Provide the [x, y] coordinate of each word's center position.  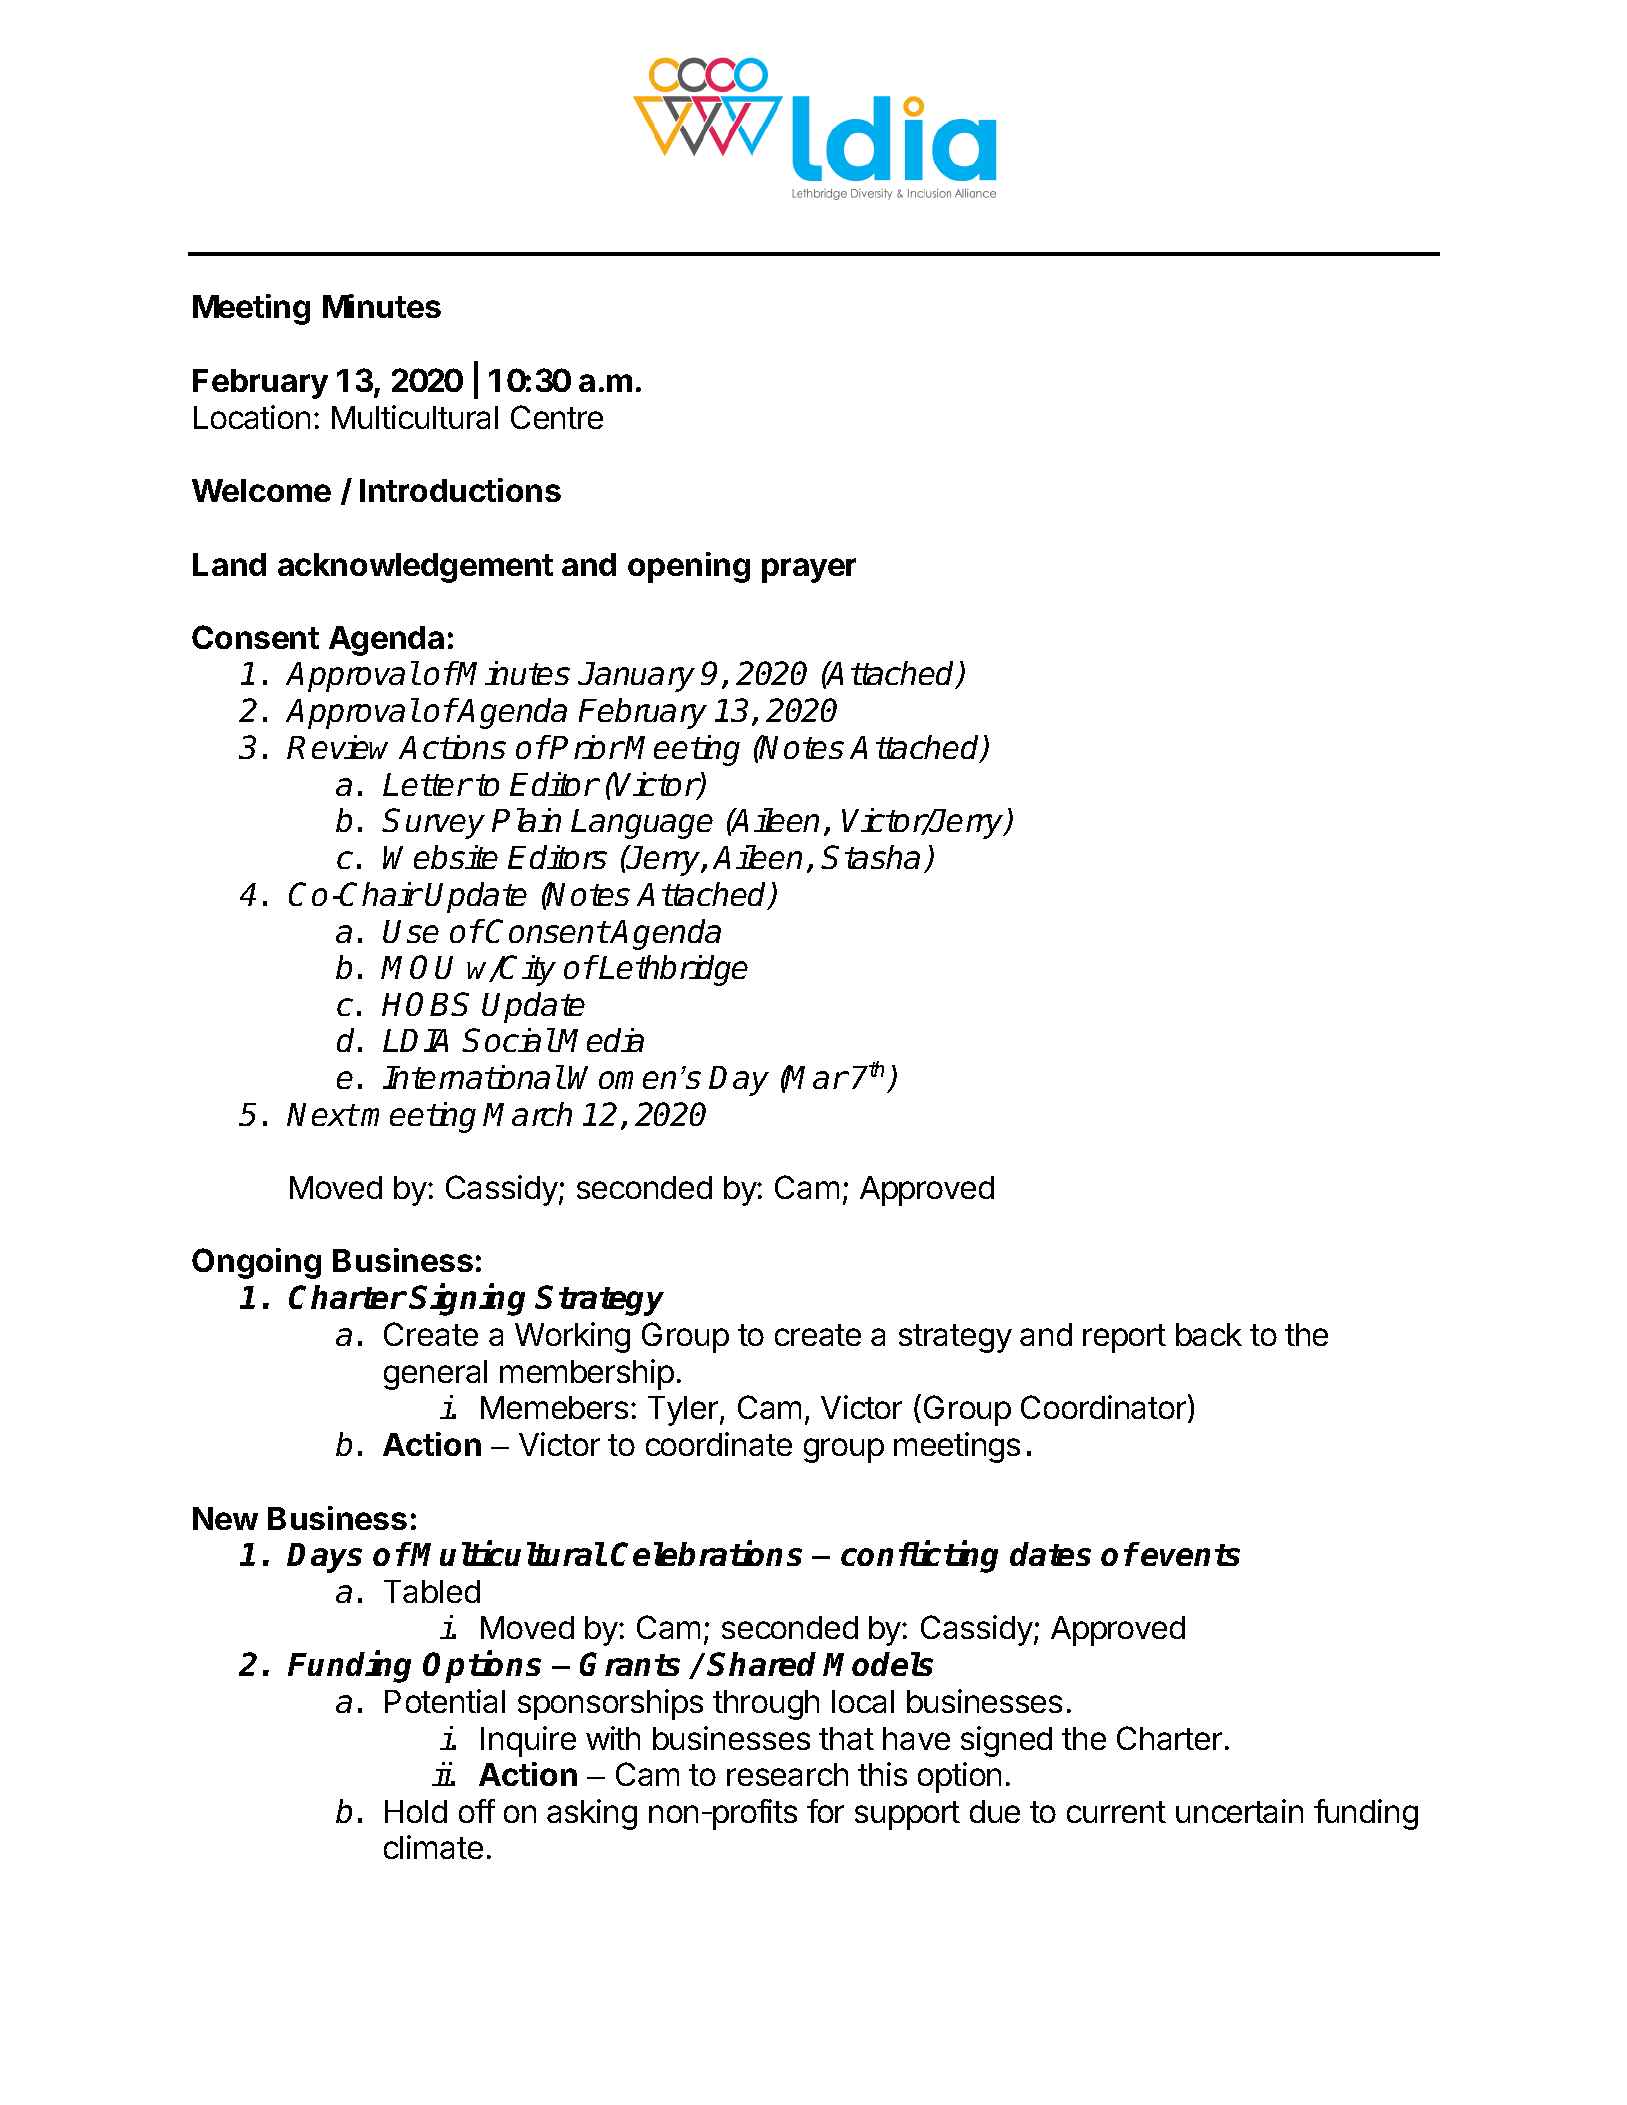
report [1124, 1338]
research [787, 1774]
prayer [809, 570]
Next [322, 1114]
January [636, 677]
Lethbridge [673, 970]
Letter [427, 784]
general [435, 1375]
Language [642, 824]
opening [689, 567]
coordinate [719, 1444]
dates [1050, 1554]
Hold [416, 1811]
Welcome [261, 490]
